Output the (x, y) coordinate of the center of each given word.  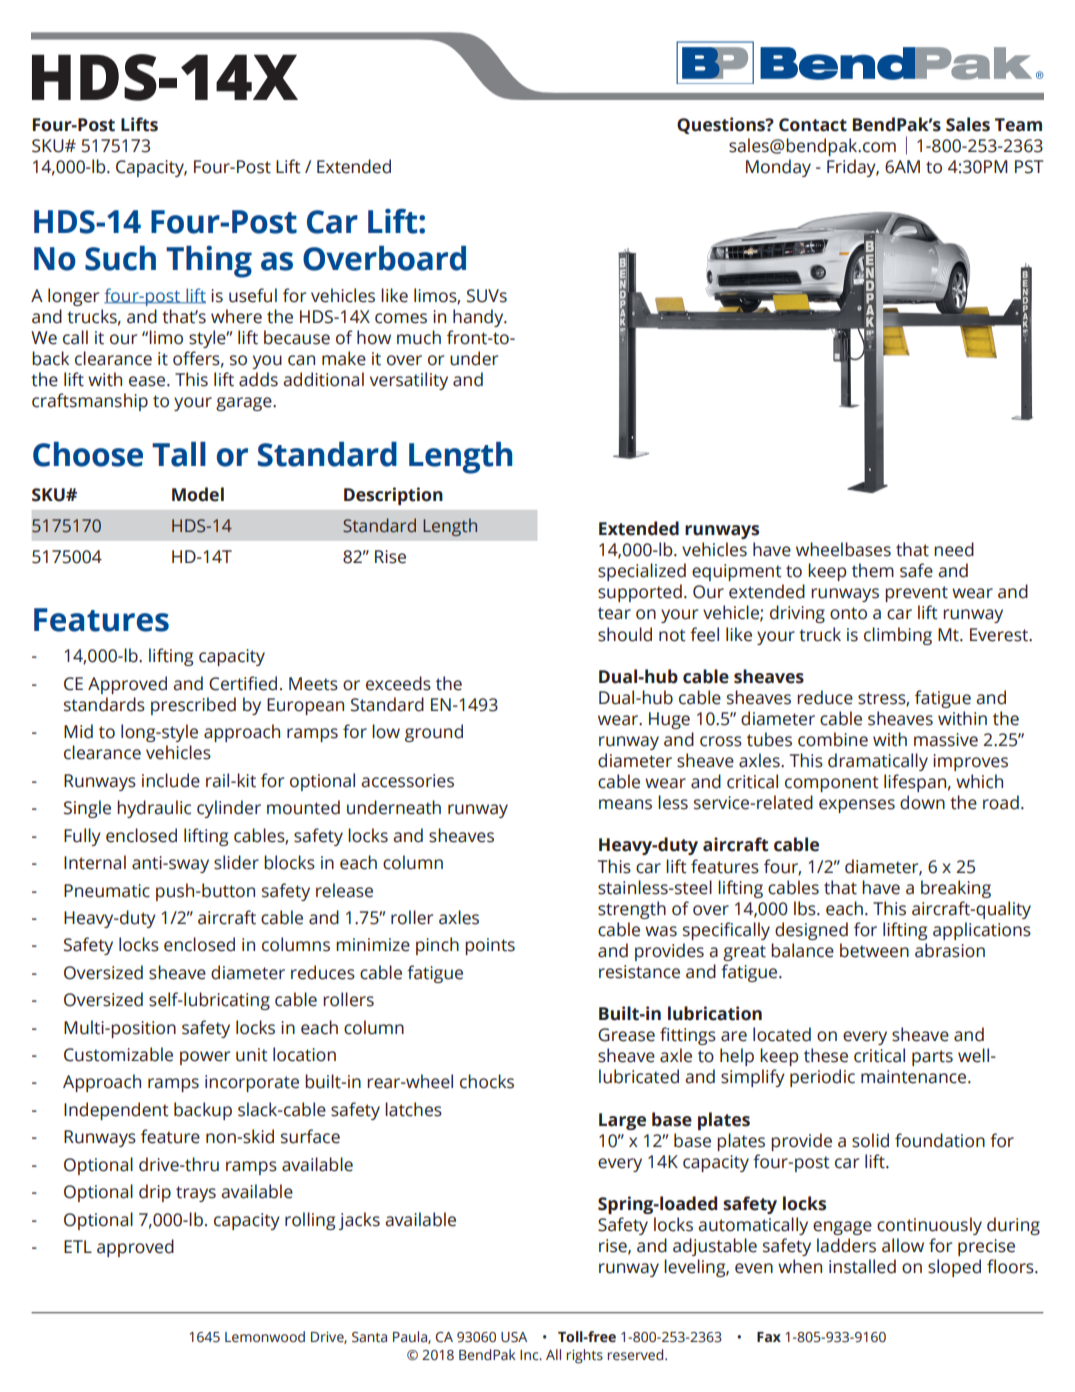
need (954, 549)
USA (514, 1337)
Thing (209, 262)
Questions (722, 125)
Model (198, 494)
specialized (642, 572)
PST (1029, 167)
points (490, 946)
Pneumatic (107, 891)
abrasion (950, 950)
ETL (78, 1246)
